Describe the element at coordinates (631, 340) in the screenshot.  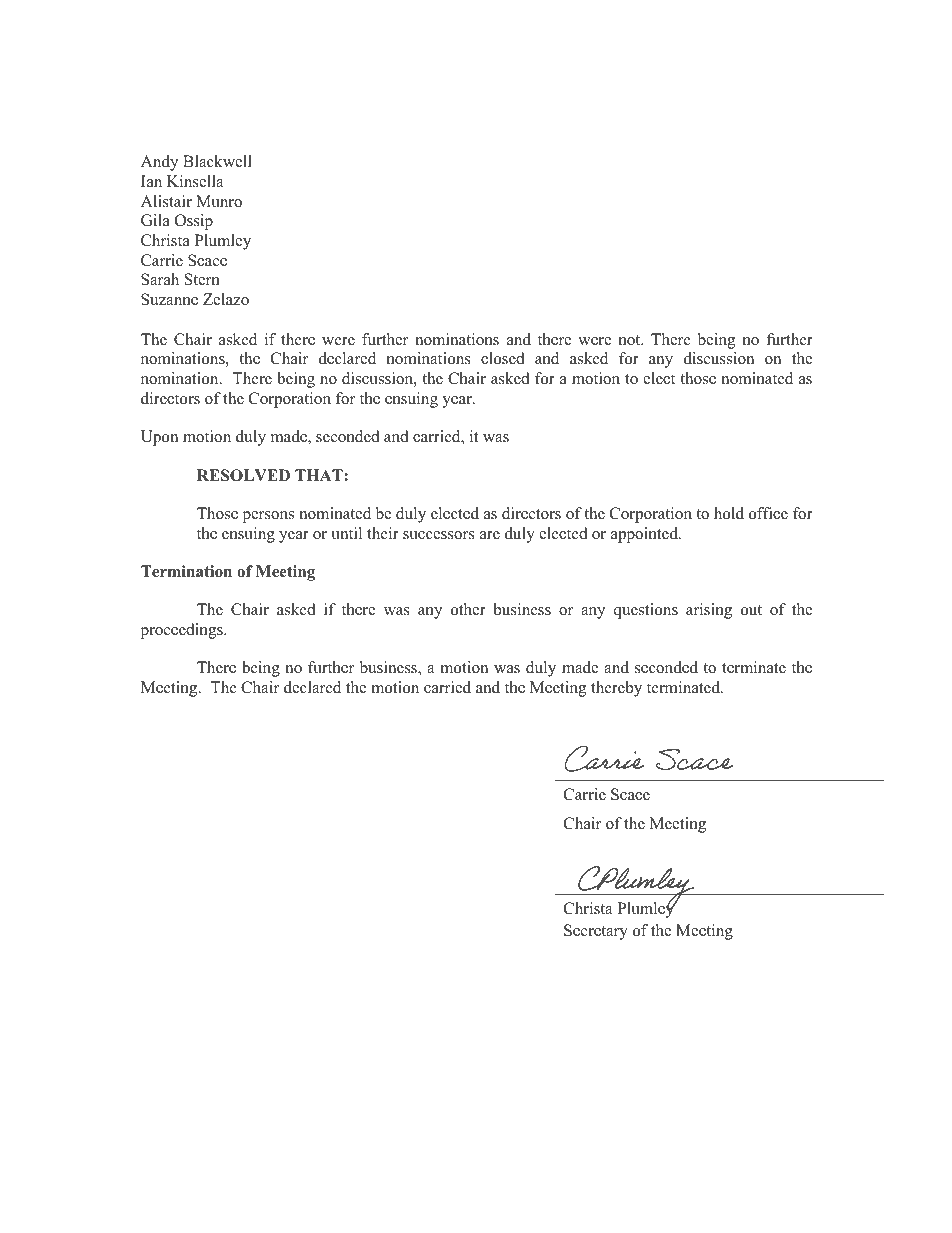
I see `not` at that location.
